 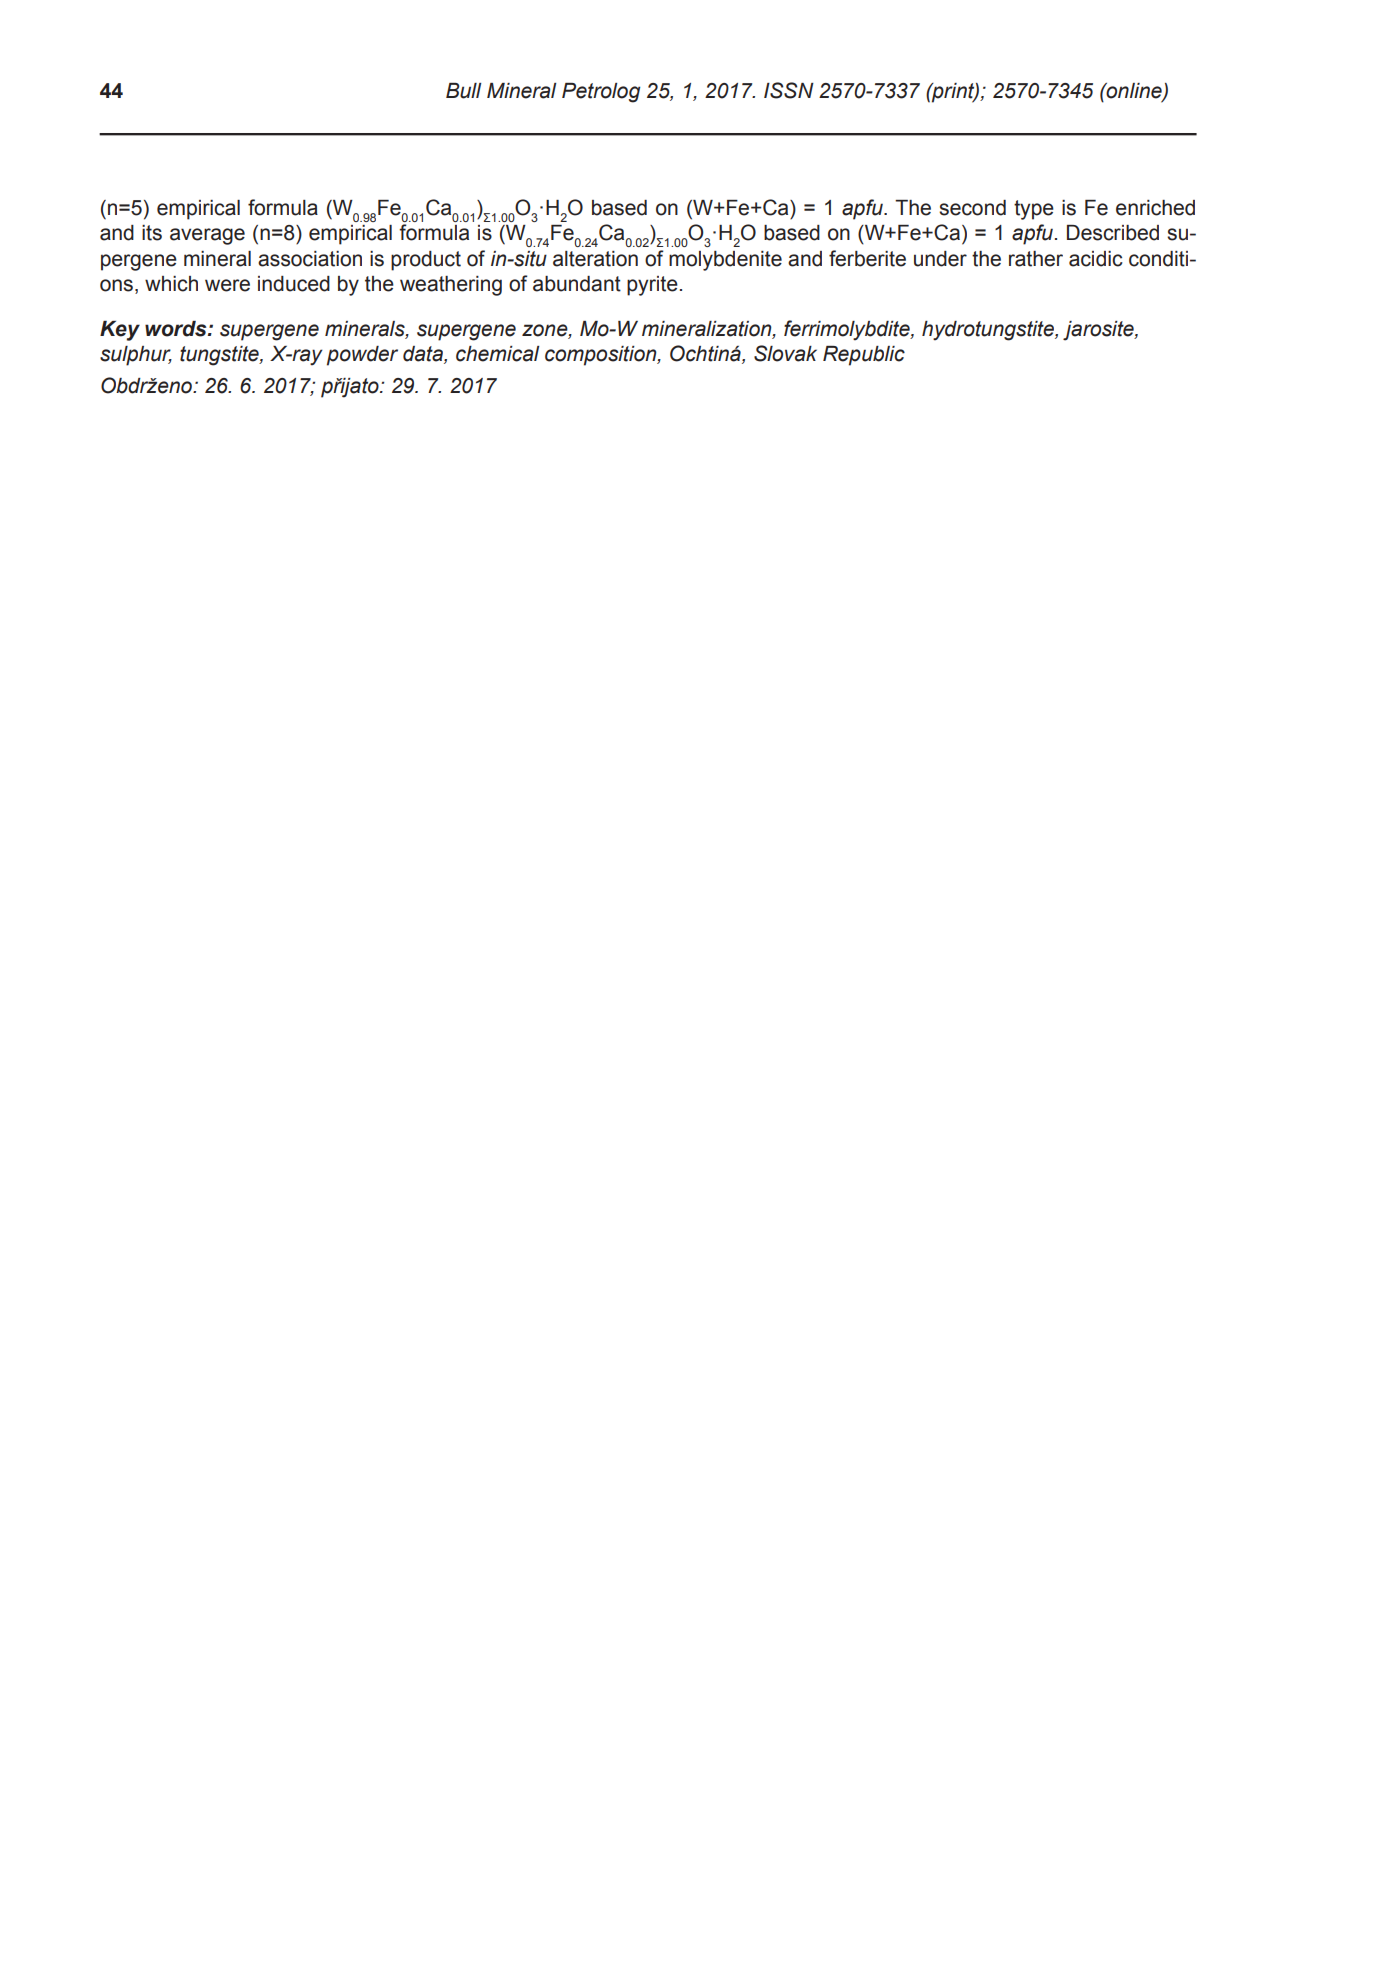 What do you see at coordinates (972, 208) in the page?
I see `second` at bounding box center [972, 208].
